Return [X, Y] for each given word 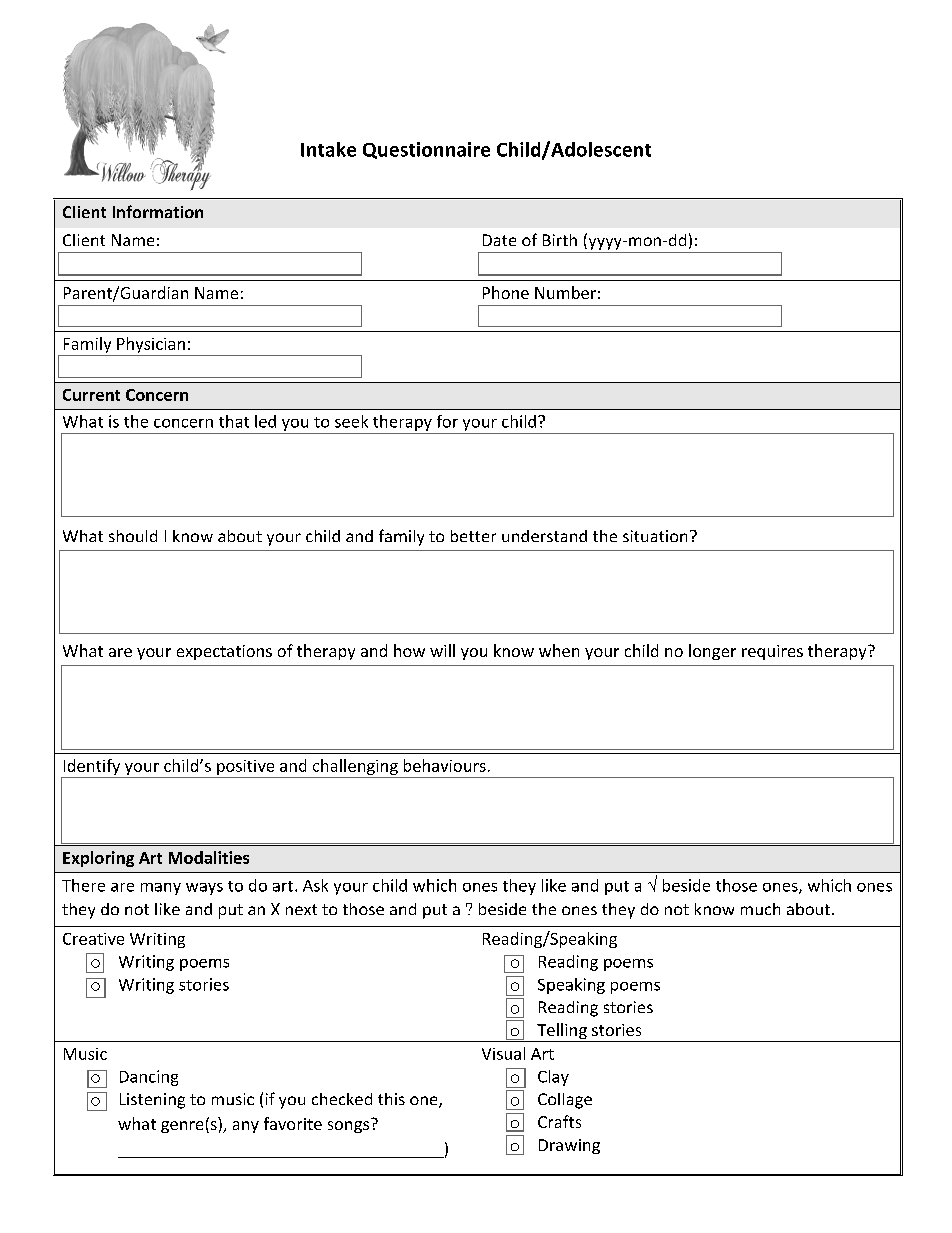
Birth [560, 240]
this [391, 1099]
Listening [152, 1101]
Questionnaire [426, 150]
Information [158, 211]
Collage [565, 1101]
